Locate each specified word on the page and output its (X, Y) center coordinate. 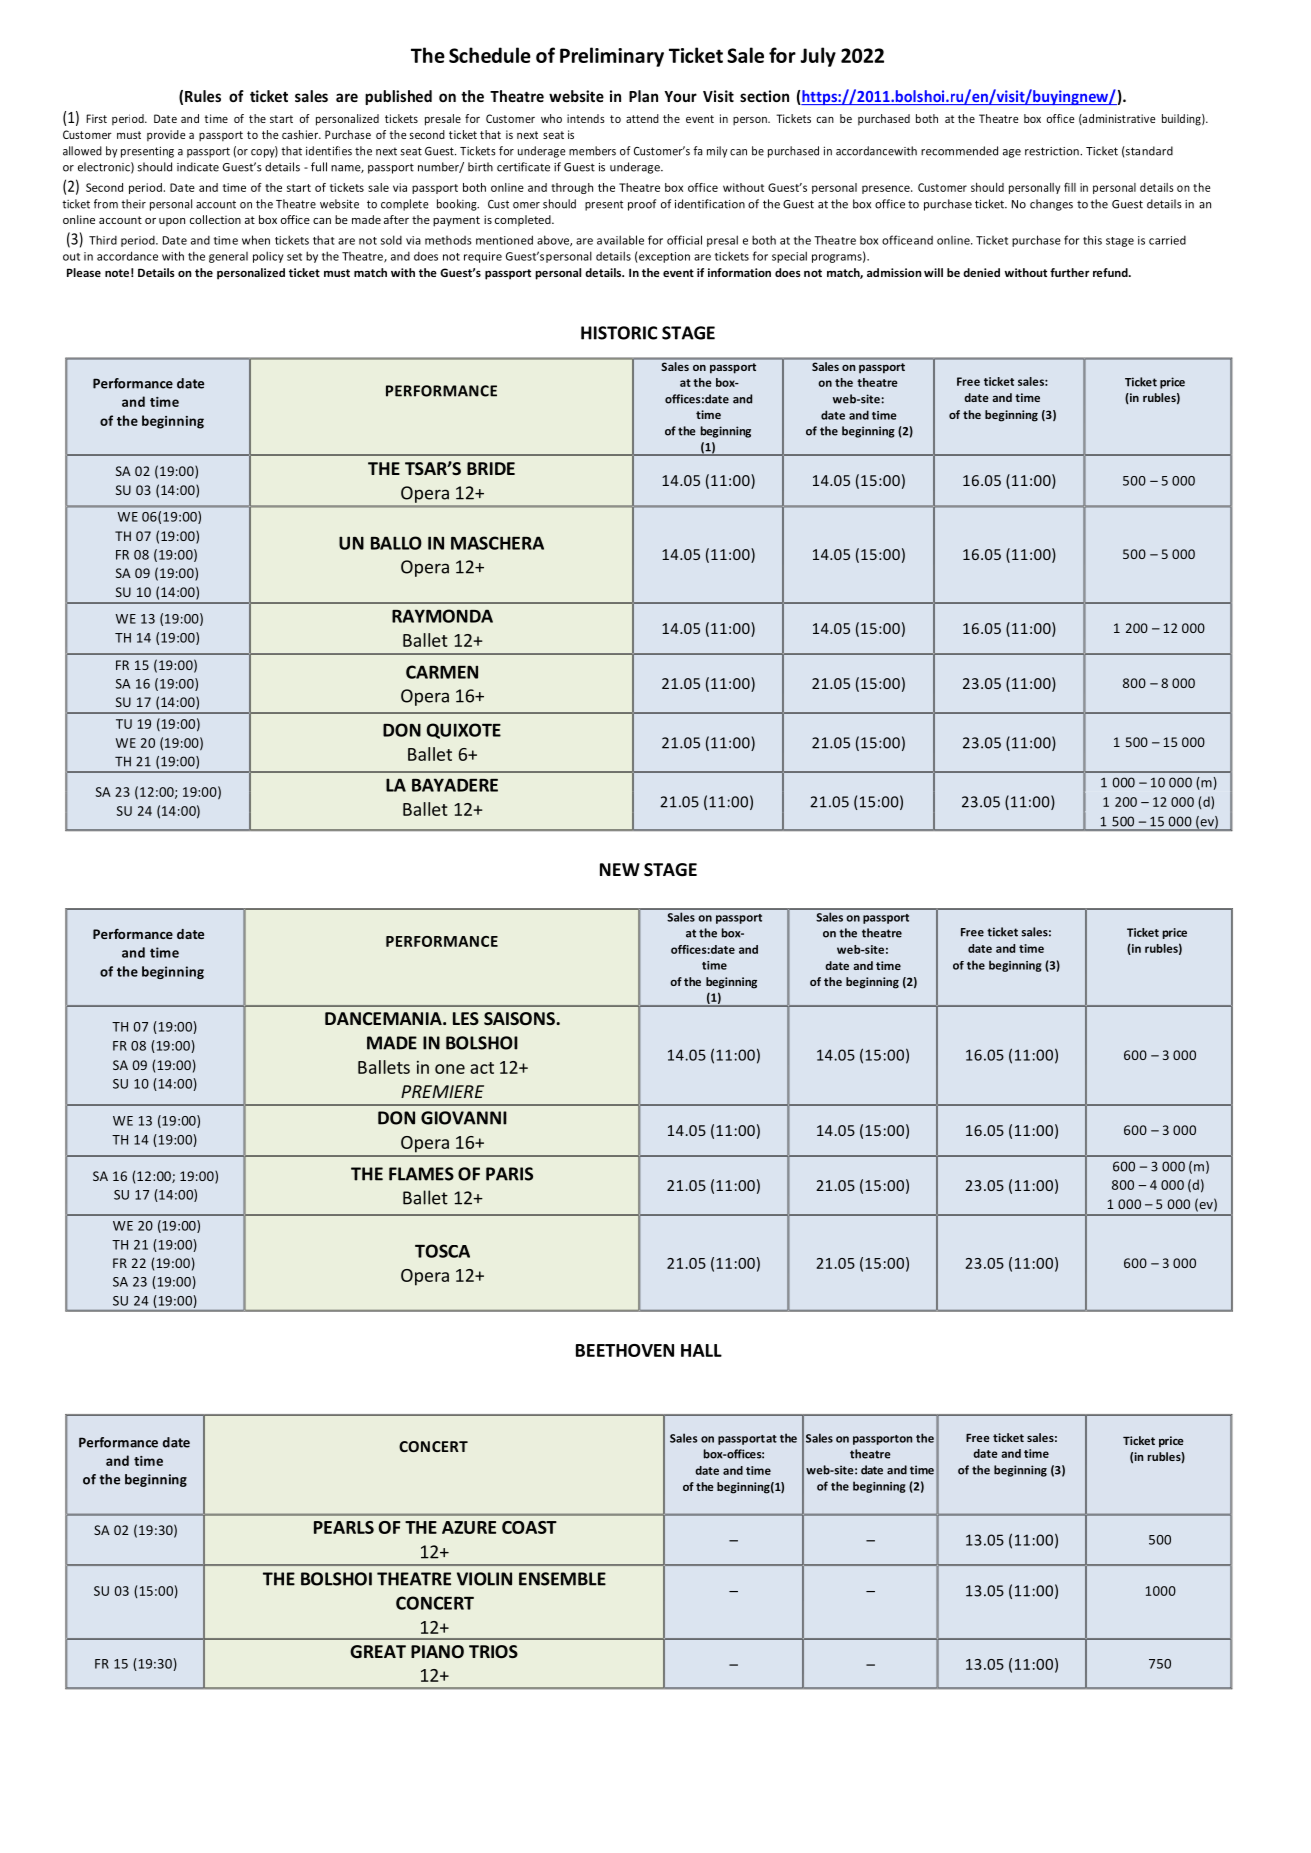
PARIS (509, 1174)
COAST (529, 1527)
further (1069, 272)
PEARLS (344, 1527)
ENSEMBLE (562, 1579)
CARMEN (442, 672)
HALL (701, 1350)
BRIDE (491, 468)
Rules (203, 96)
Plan (643, 96)
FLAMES (421, 1174)
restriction (1053, 151)
